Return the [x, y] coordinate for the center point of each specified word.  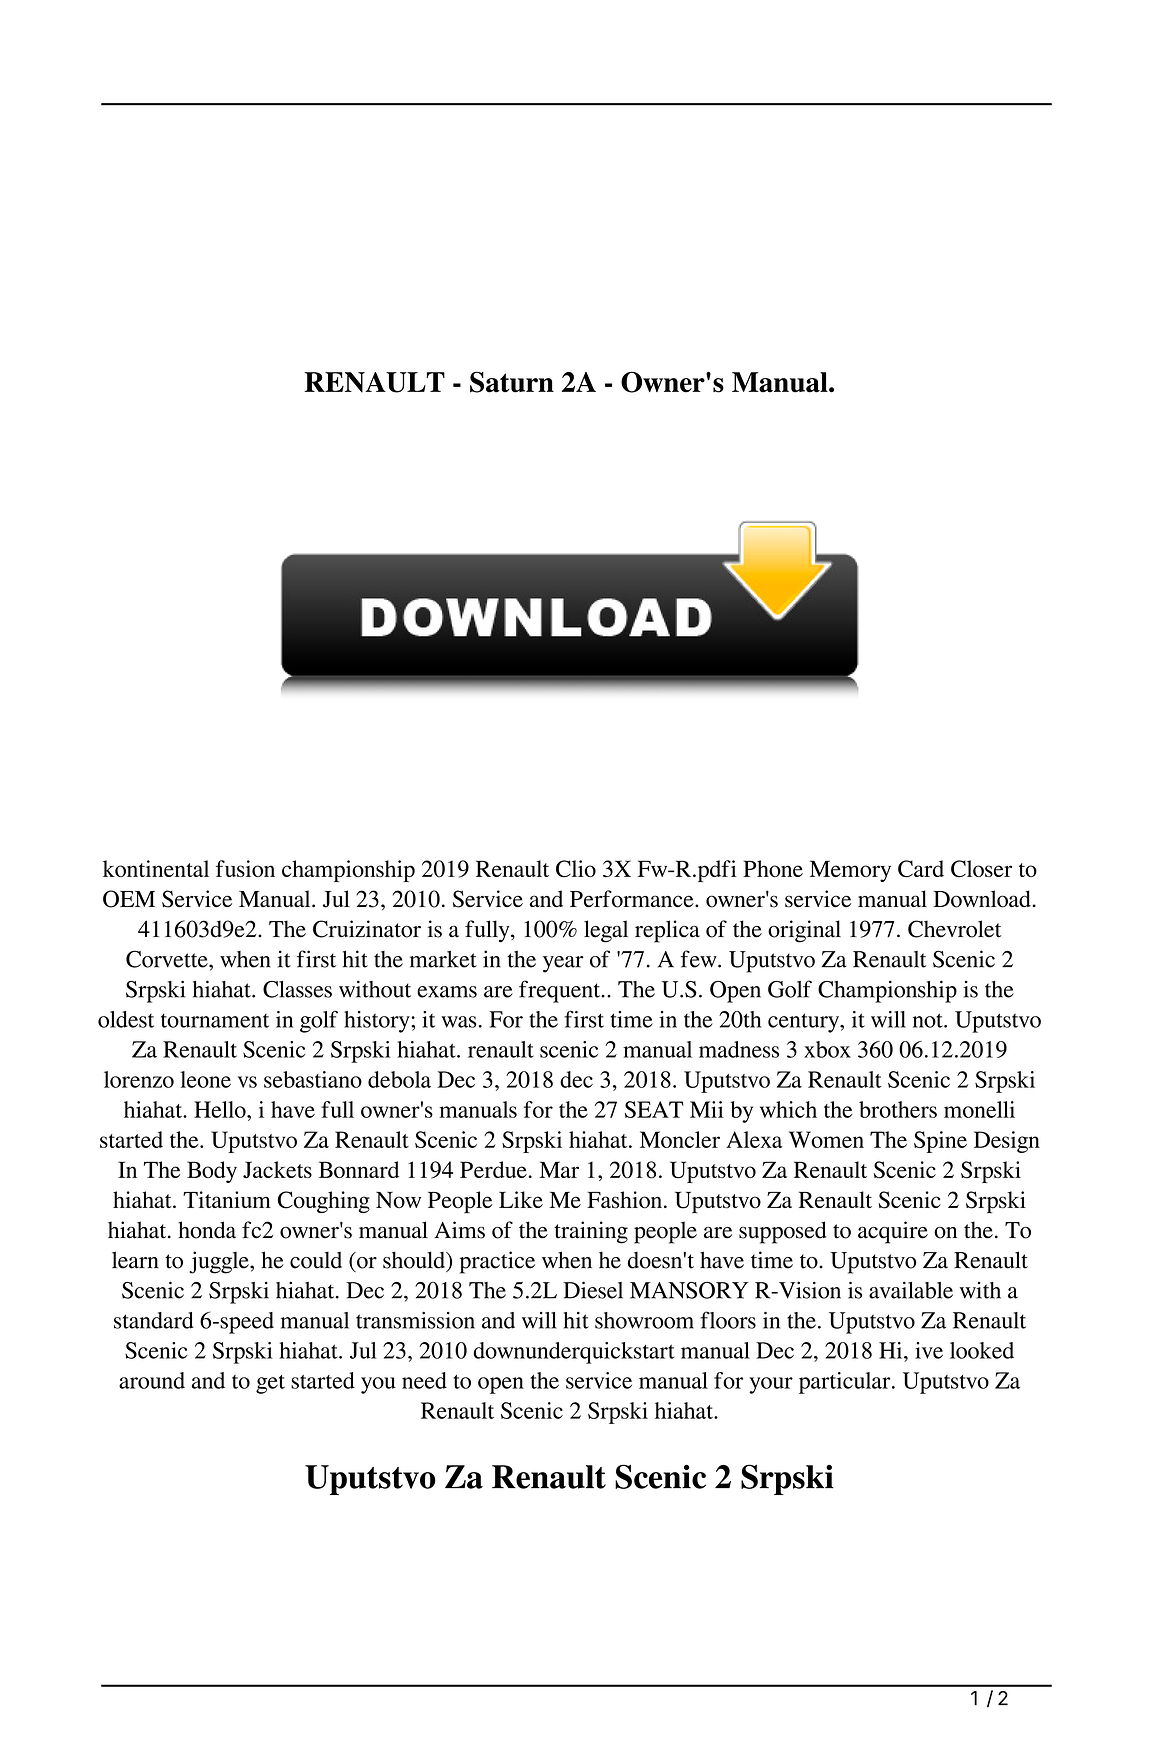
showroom [644, 1320]
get [270, 1384]
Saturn [512, 382]
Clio [576, 869]
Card [921, 869]
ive [929, 1350]
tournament [215, 1021]
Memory [850, 871]
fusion [245, 868]
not [929, 1020]
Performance [633, 899]
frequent [560, 991]
